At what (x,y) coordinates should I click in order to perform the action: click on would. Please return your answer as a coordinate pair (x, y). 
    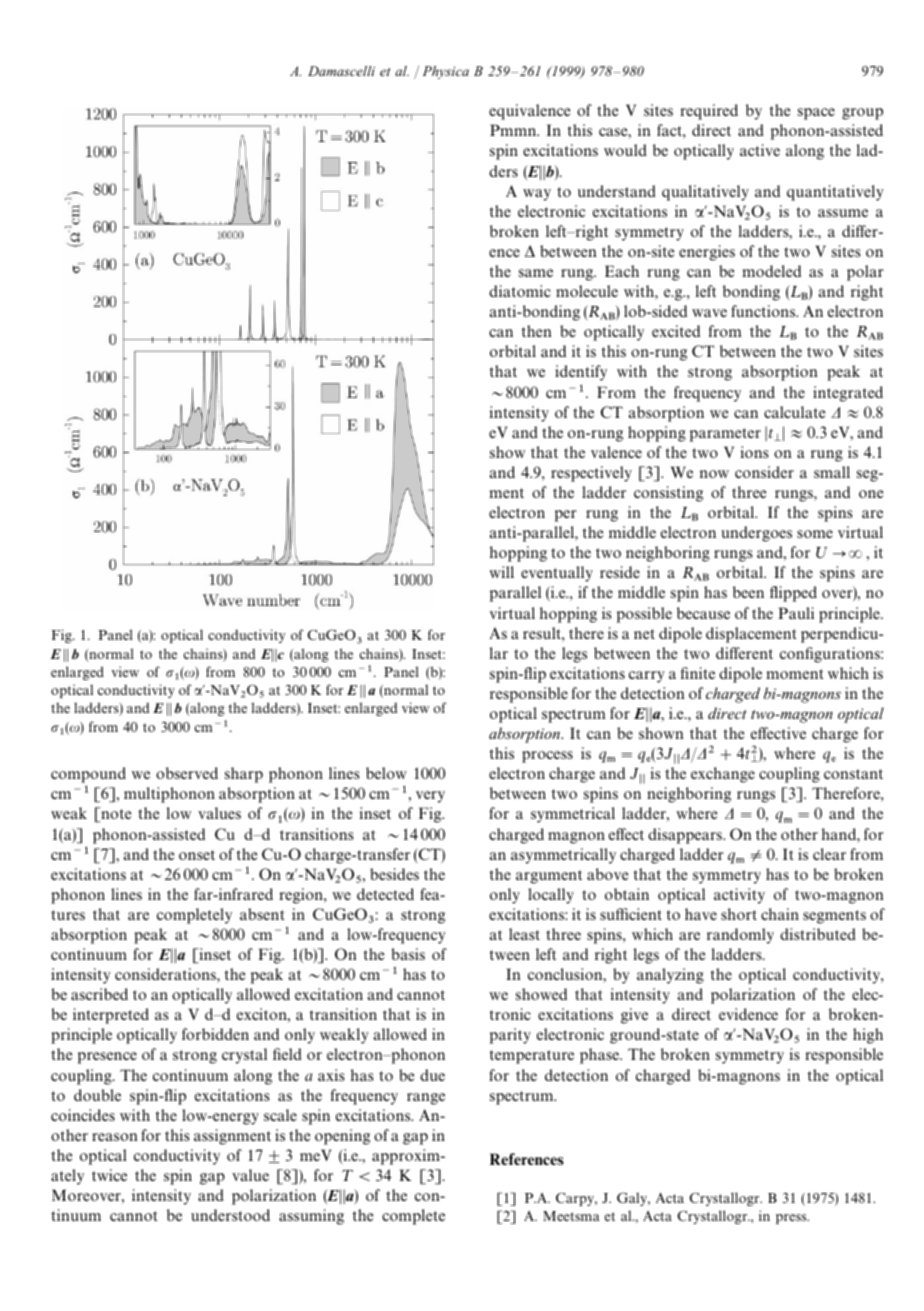
    Looking at the image, I should click on (625, 150).
